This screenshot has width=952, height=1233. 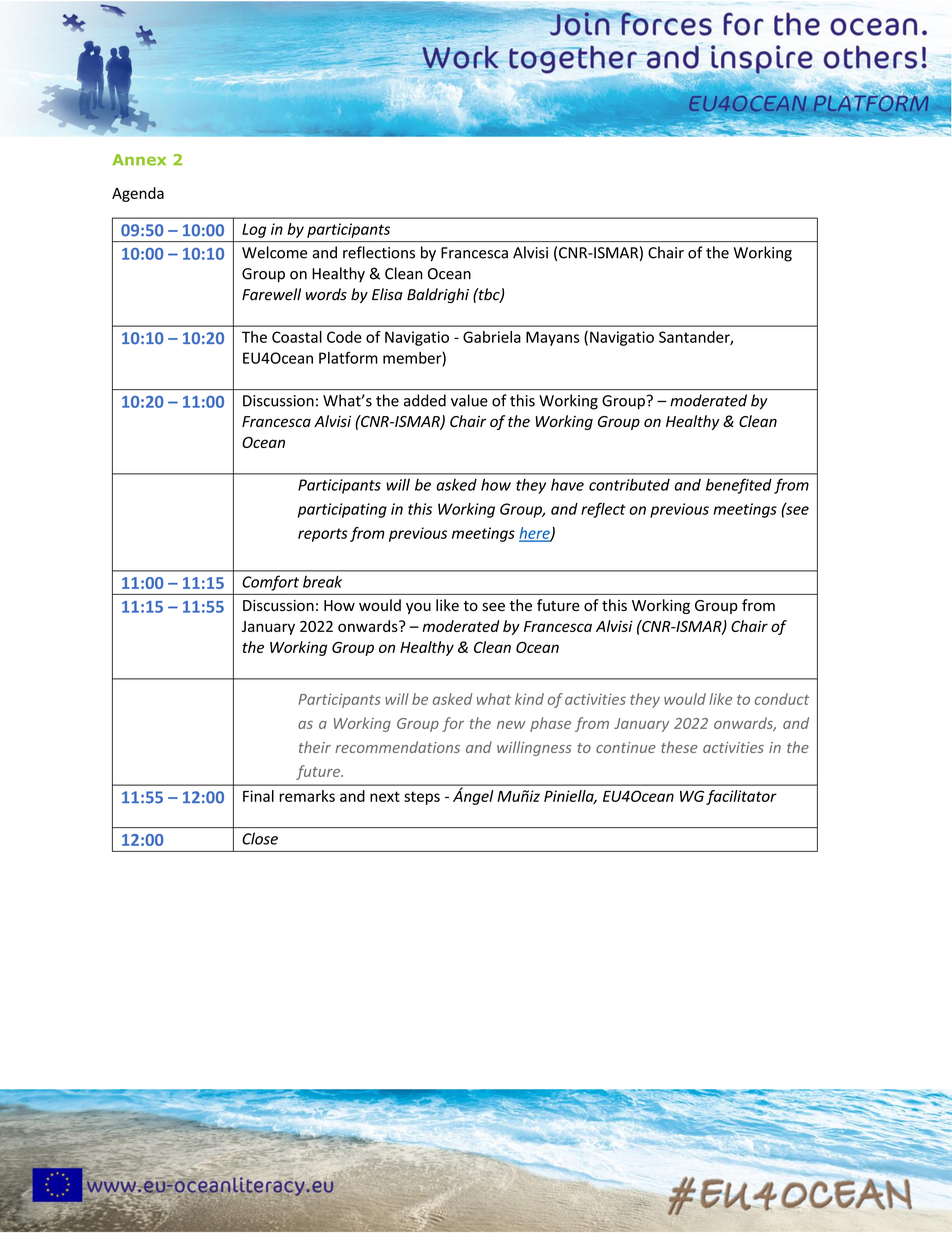 What do you see at coordinates (138, 194) in the screenshot?
I see `Agenda` at bounding box center [138, 194].
